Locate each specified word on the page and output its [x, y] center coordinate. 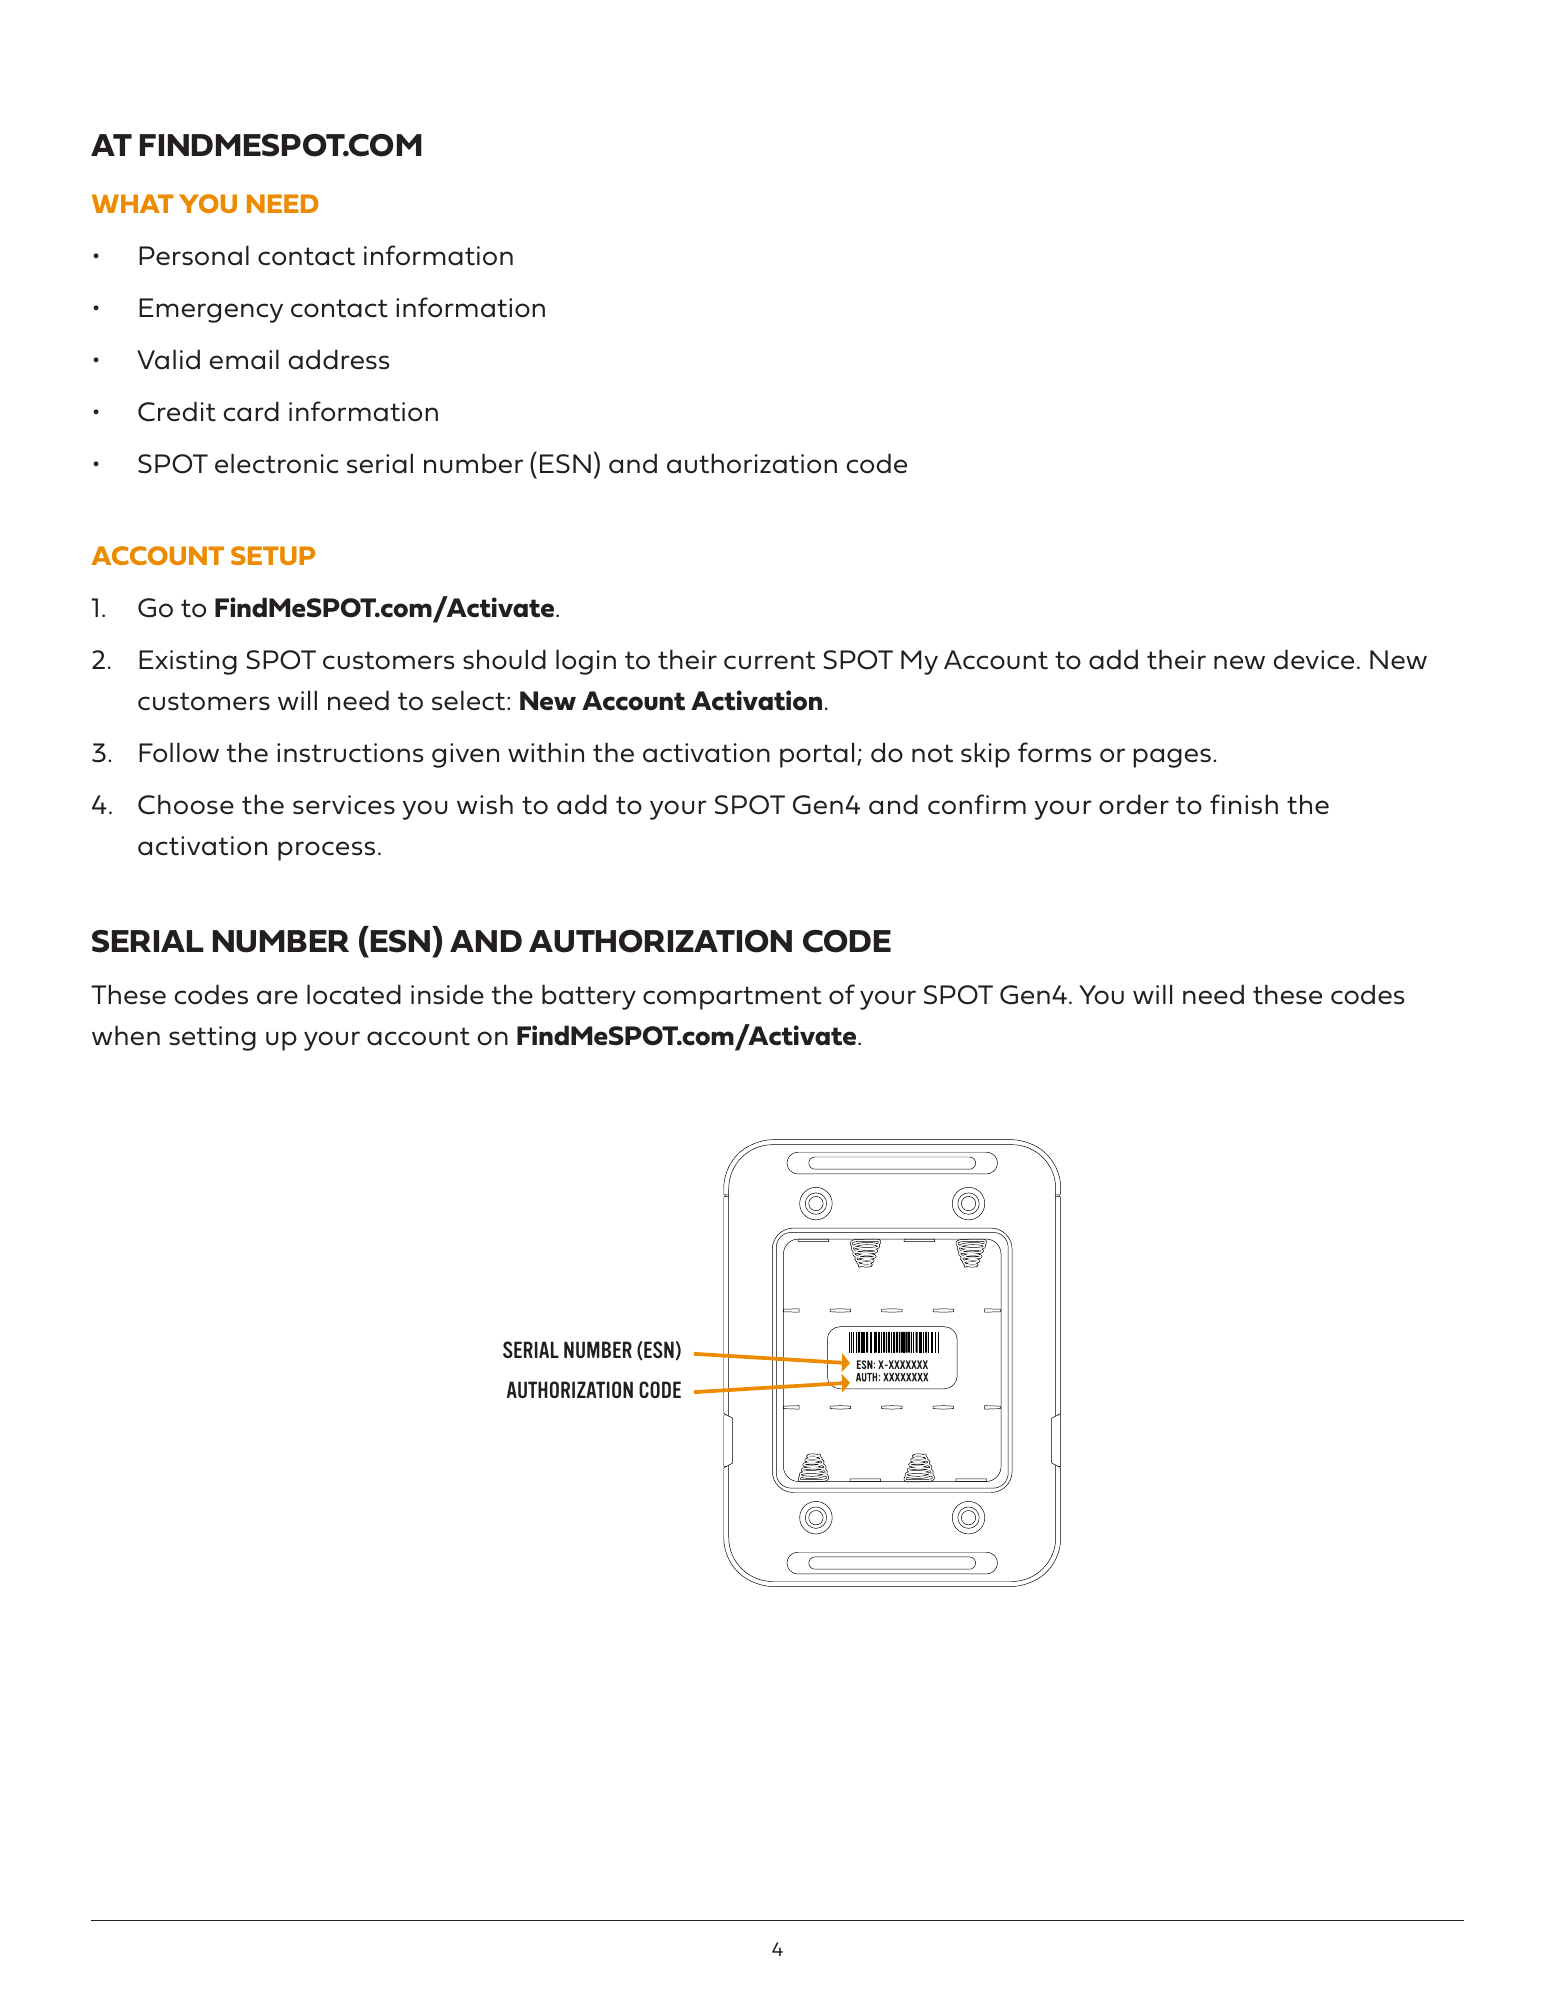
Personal [194, 256]
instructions [350, 753]
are [277, 997]
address [339, 360]
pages [1172, 758]
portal [817, 755]
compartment [732, 998]
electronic [276, 464]
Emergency [211, 310]
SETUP [273, 555]
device [1314, 660]
